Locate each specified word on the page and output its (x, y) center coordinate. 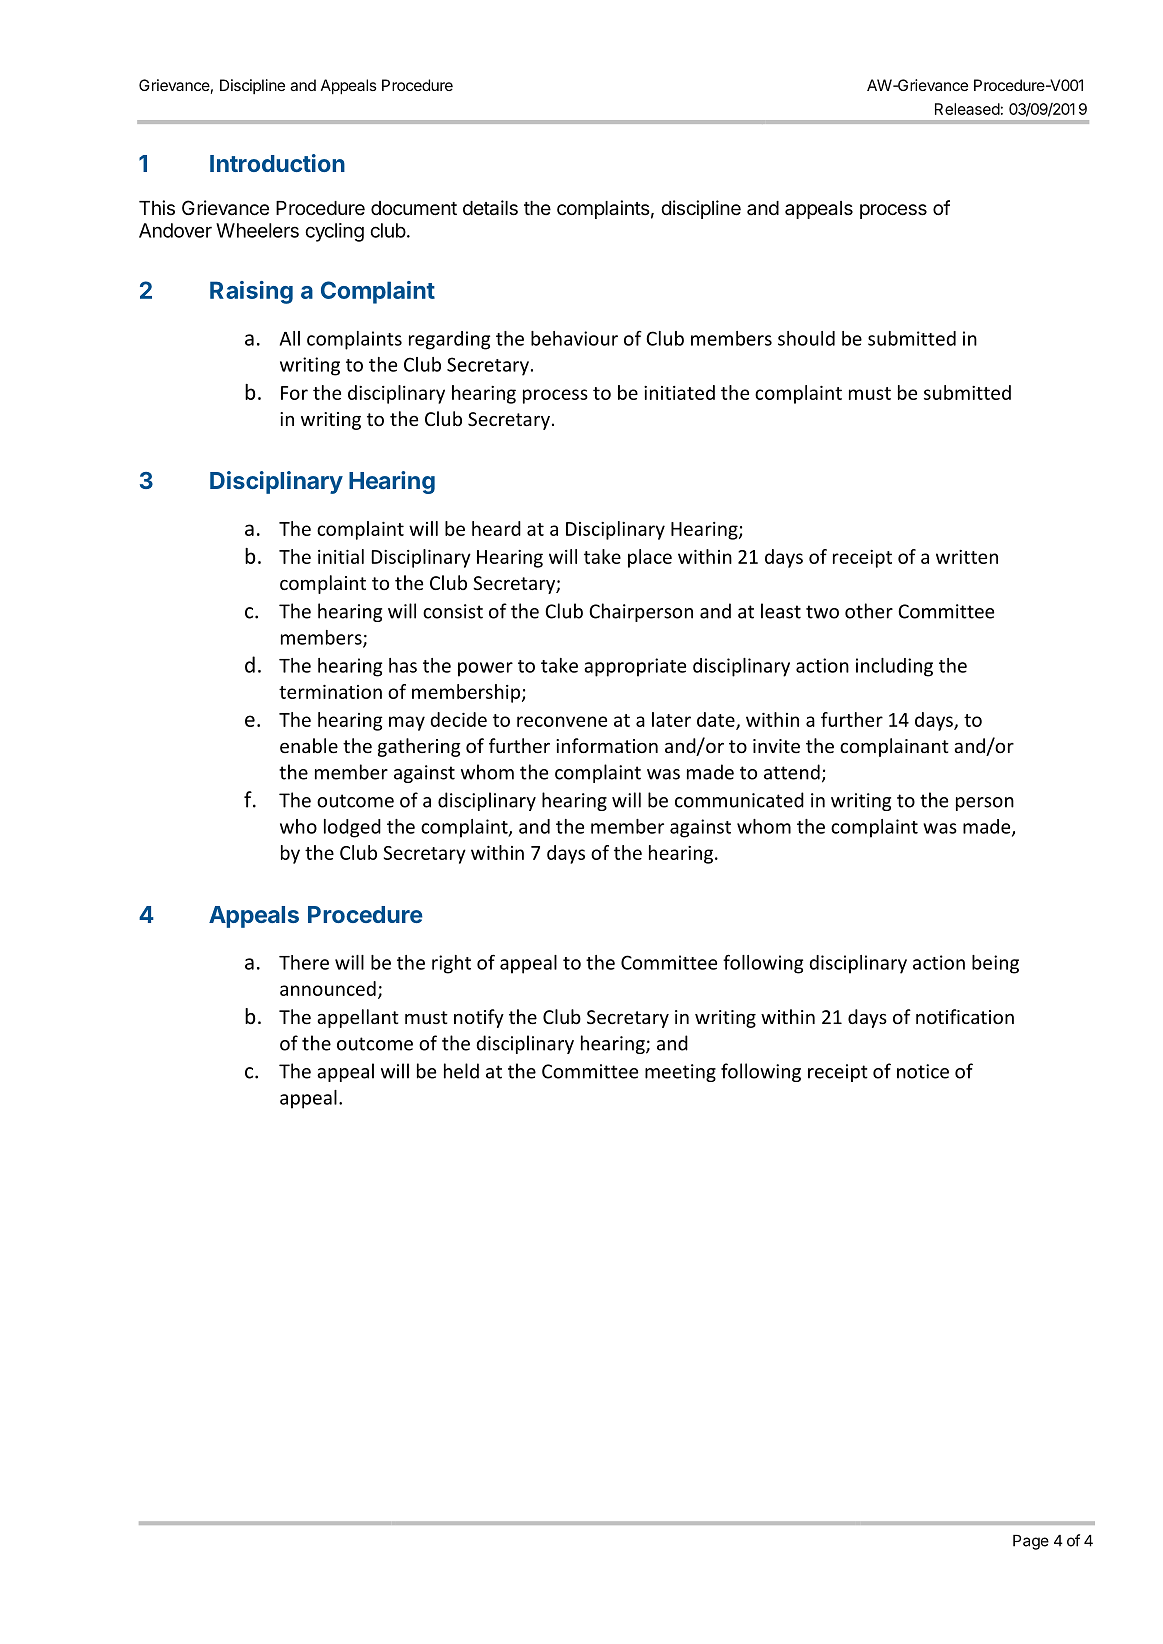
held (461, 1071)
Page (1031, 1542)
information (607, 745)
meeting (680, 1073)
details (490, 208)
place (650, 558)
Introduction (277, 163)
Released (967, 109)
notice (923, 1071)
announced (328, 988)
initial (341, 556)
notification (965, 1016)
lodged (352, 828)
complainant (894, 747)
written (967, 557)
